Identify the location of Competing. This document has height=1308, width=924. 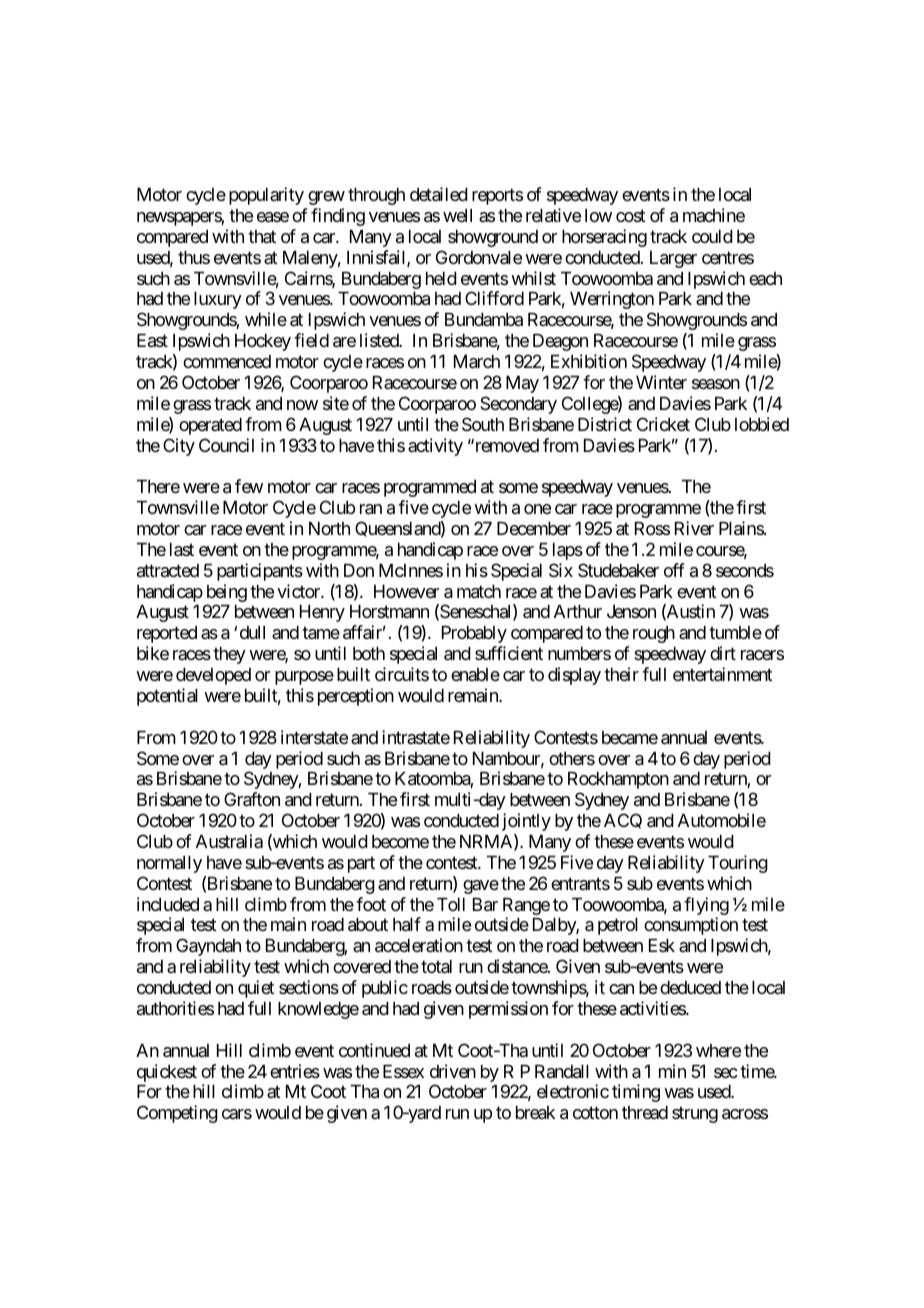
(177, 1114).
